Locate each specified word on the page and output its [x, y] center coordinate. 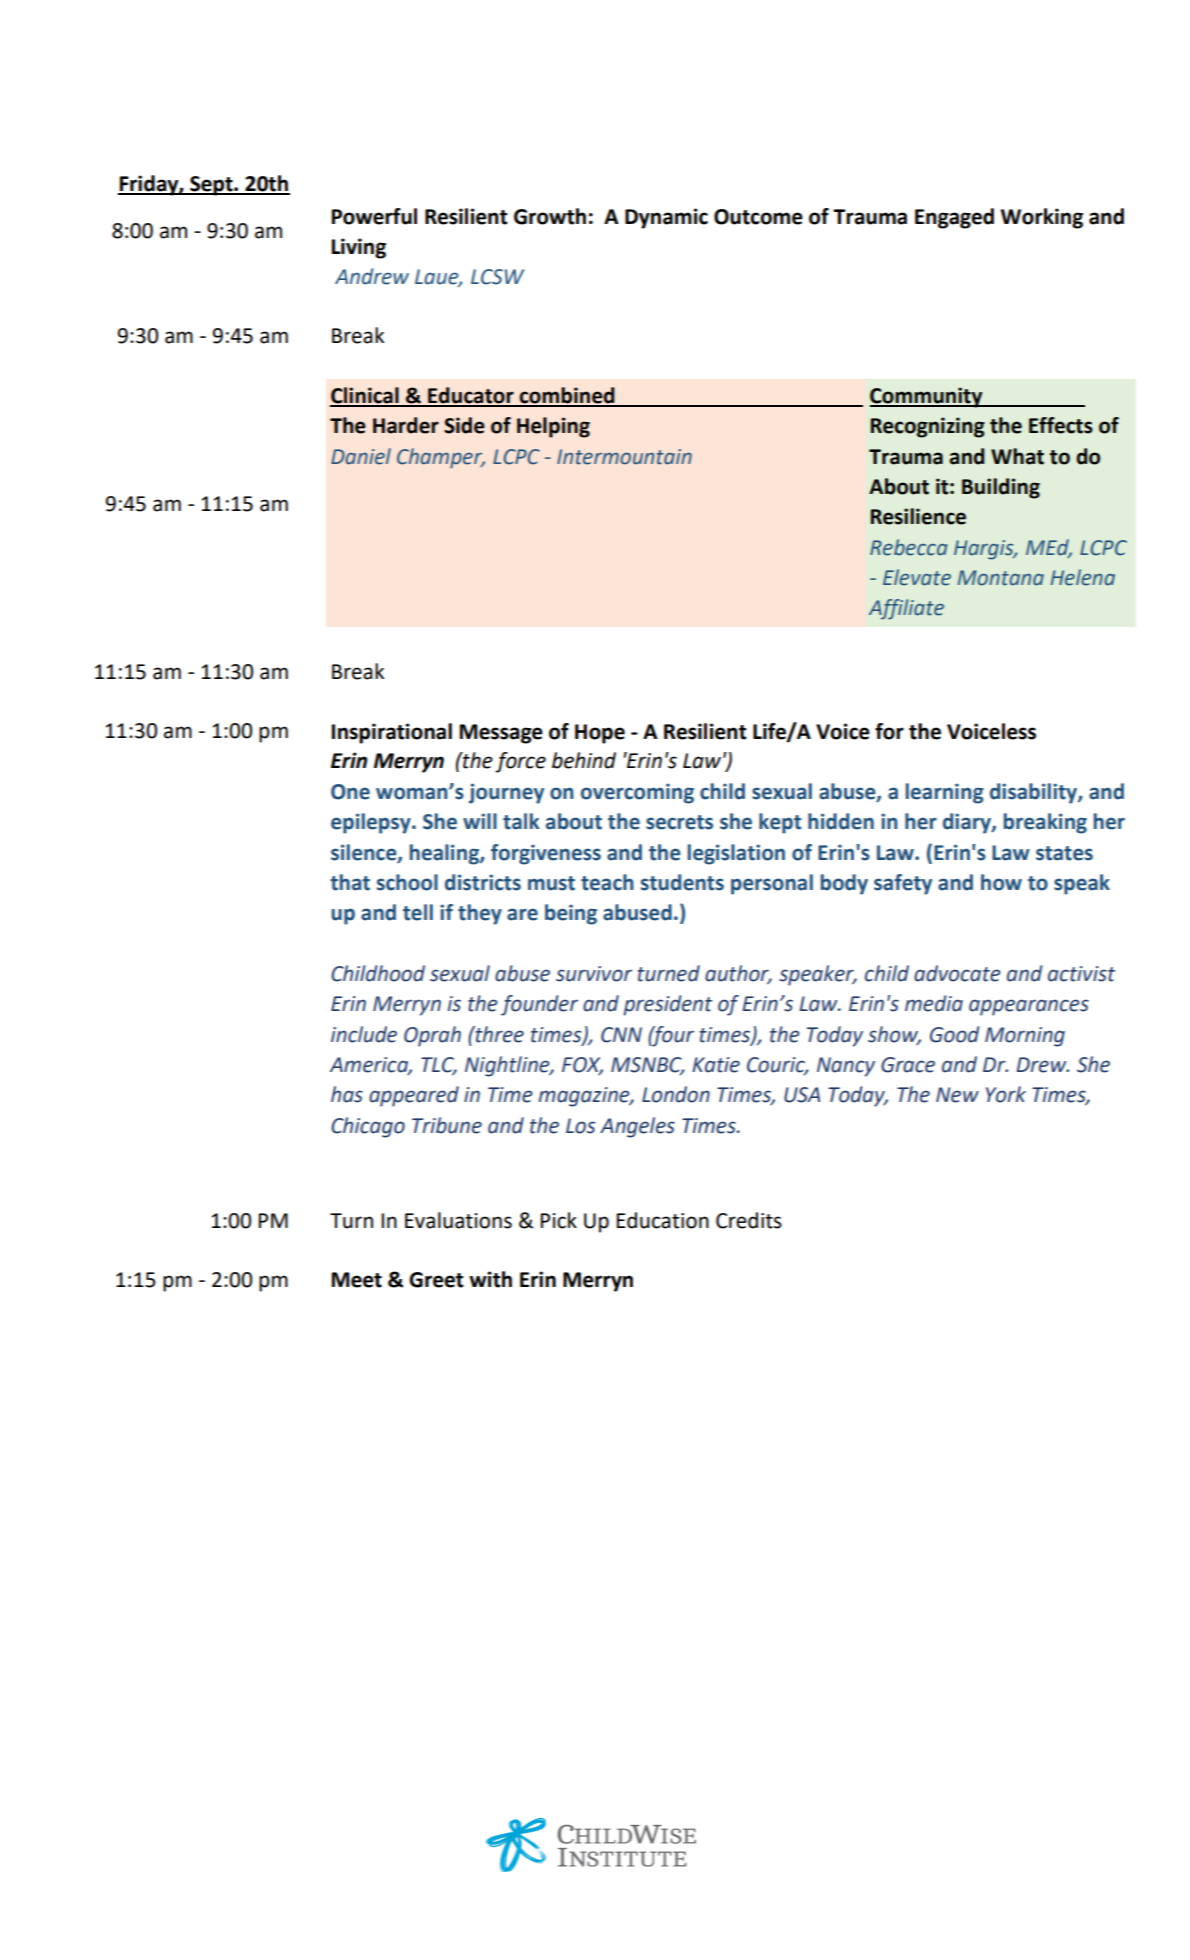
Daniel [361, 456]
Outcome [758, 217]
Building [1001, 488]
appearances [1029, 1007]
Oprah [432, 1036]
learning [945, 793]
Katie [716, 1065]
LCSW [497, 277]
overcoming [637, 793]
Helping [553, 427]
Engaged [954, 218]
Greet [436, 1280]
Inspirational [392, 733]
